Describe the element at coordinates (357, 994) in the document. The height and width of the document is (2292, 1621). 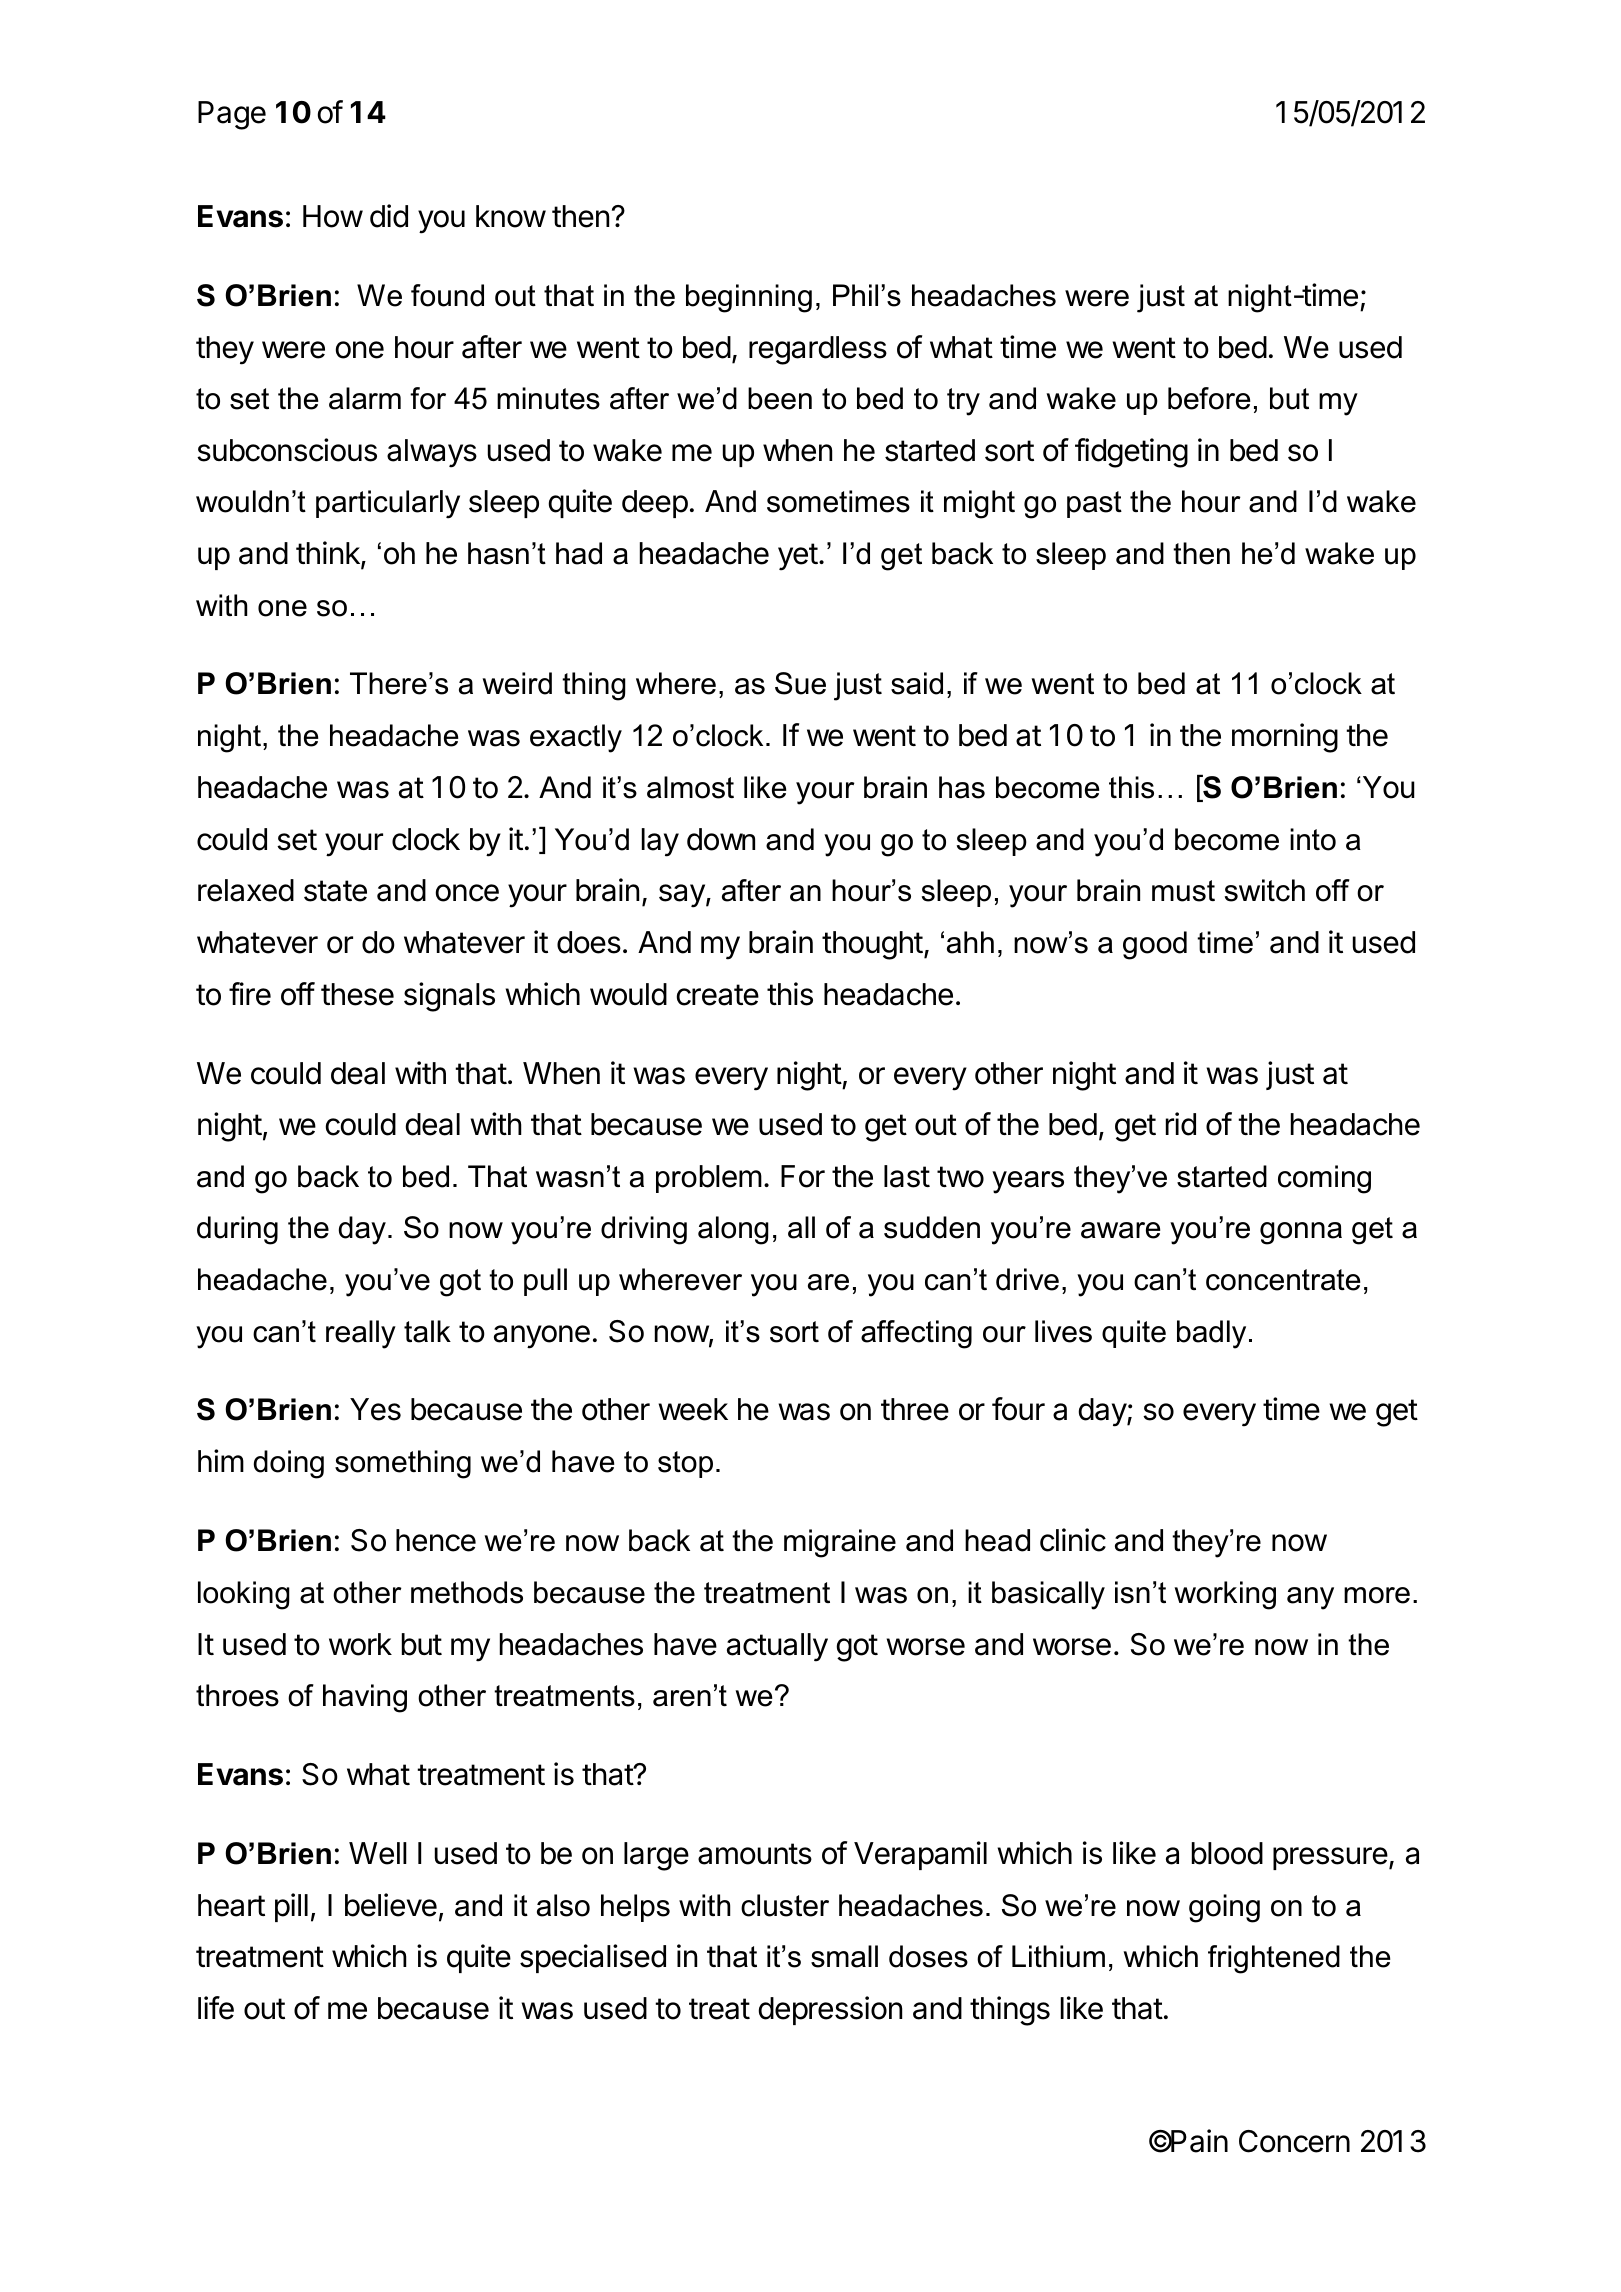
I see `these` at that location.
